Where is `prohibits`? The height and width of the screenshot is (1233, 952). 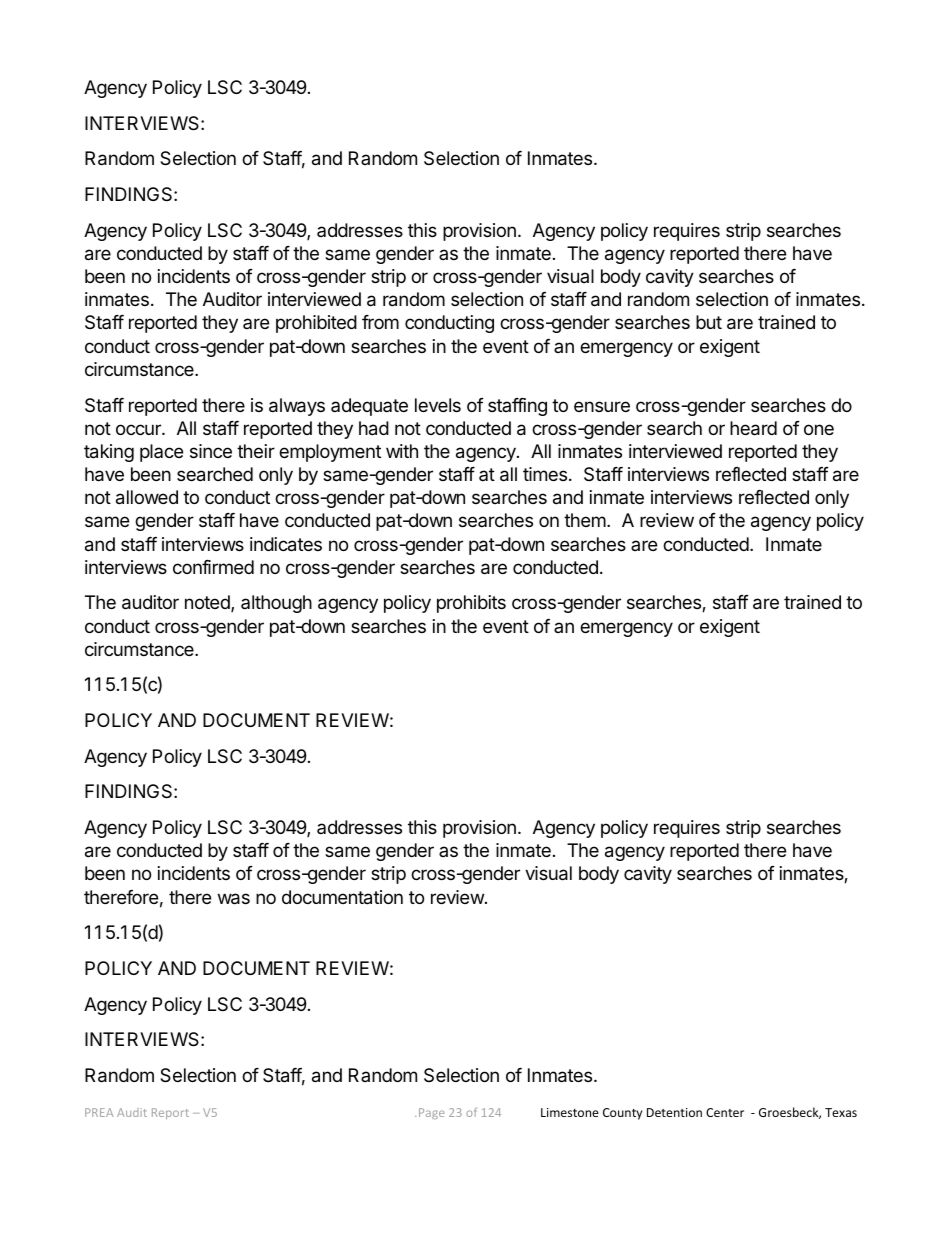
prohibits is located at coordinates (471, 604).
